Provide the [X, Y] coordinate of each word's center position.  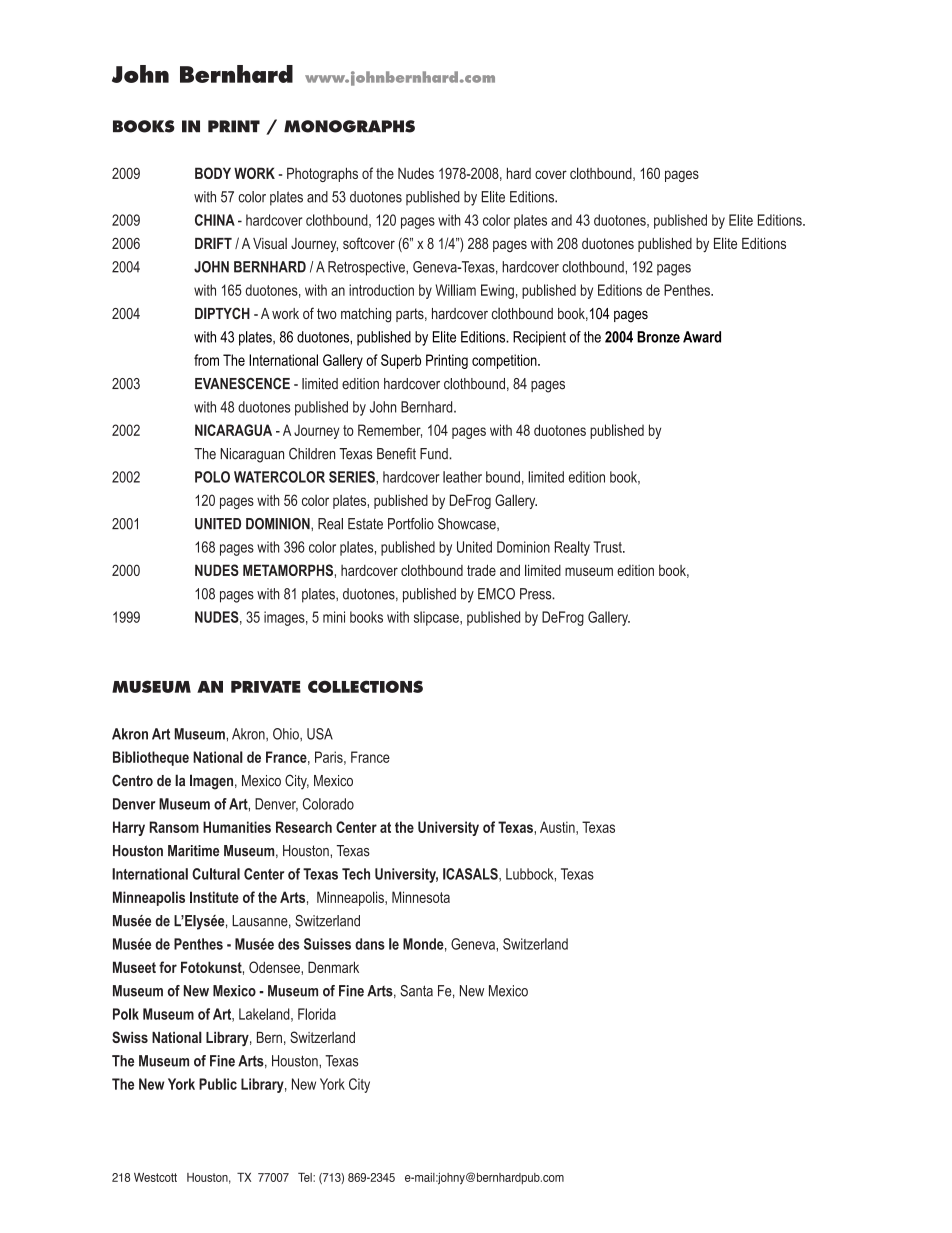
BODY [213, 173]
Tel [306, 1177]
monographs [349, 126]
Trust [608, 547]
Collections [365, 686]
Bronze [658, 337]
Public [218, 1084]
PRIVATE [266, 687]
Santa [416, 991]
